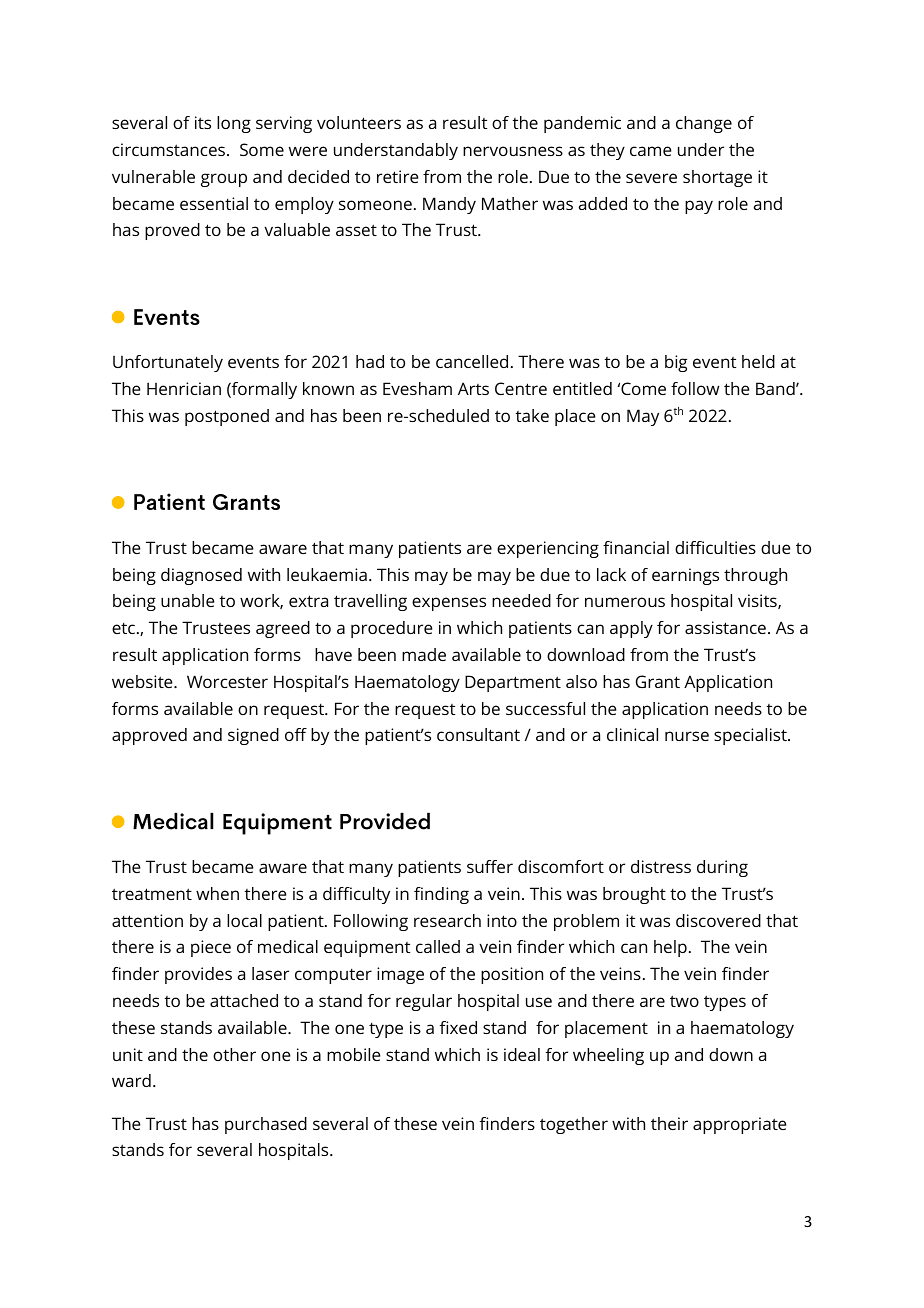 The height and width of the screenshot is (1308, 924). Describe the element at coordinates (449, 604) in the screenshot. I see `expenses` at that location.
